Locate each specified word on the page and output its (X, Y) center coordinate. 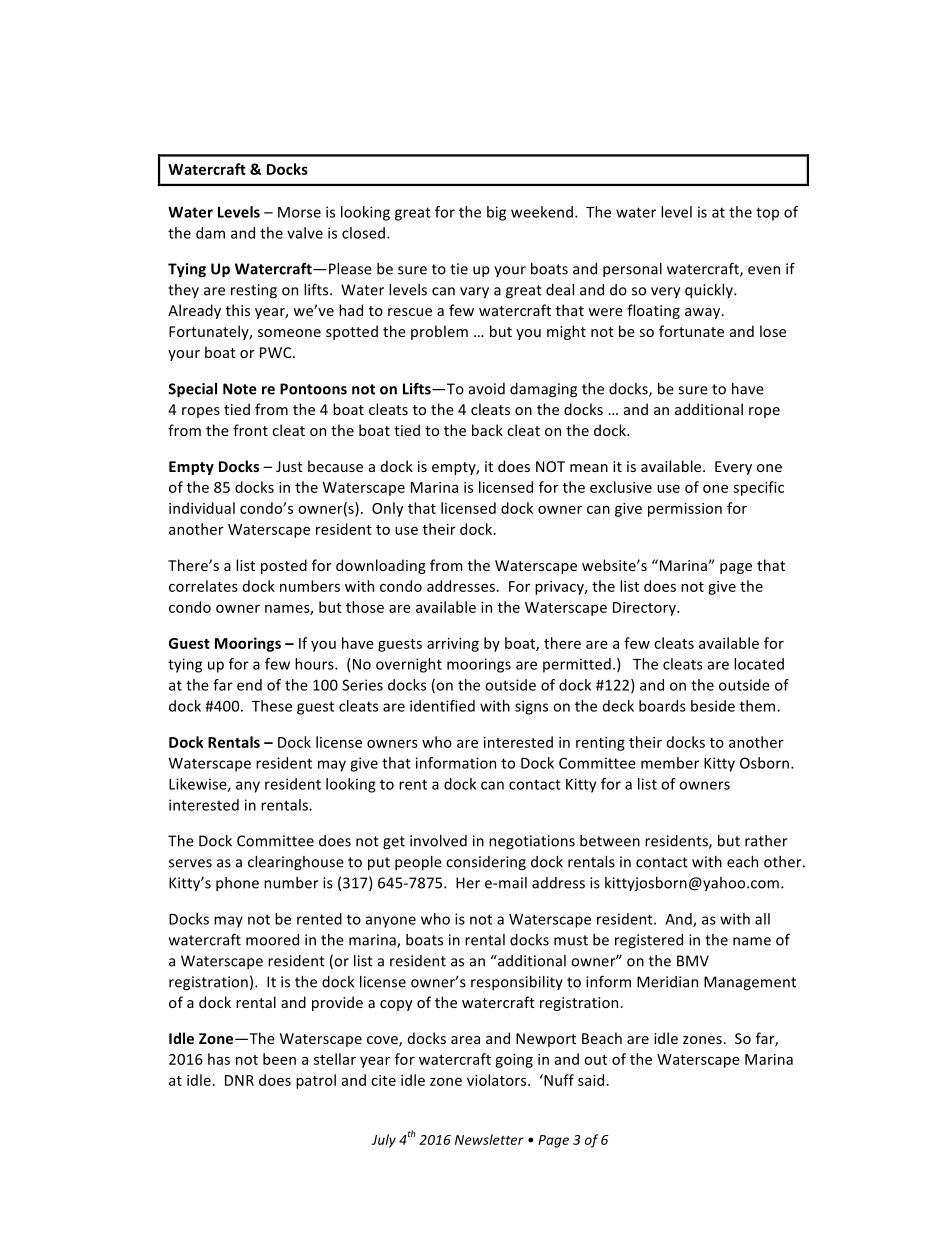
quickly (710, 291)
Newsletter (489, 1139)
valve (305, 233)
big (496, 213)
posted (284, 566)
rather (766, 841)
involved (438, 841)
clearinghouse (296, 863)
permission (685, 510)
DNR (239, 1080)
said (591, 1080)
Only (388, 509)
